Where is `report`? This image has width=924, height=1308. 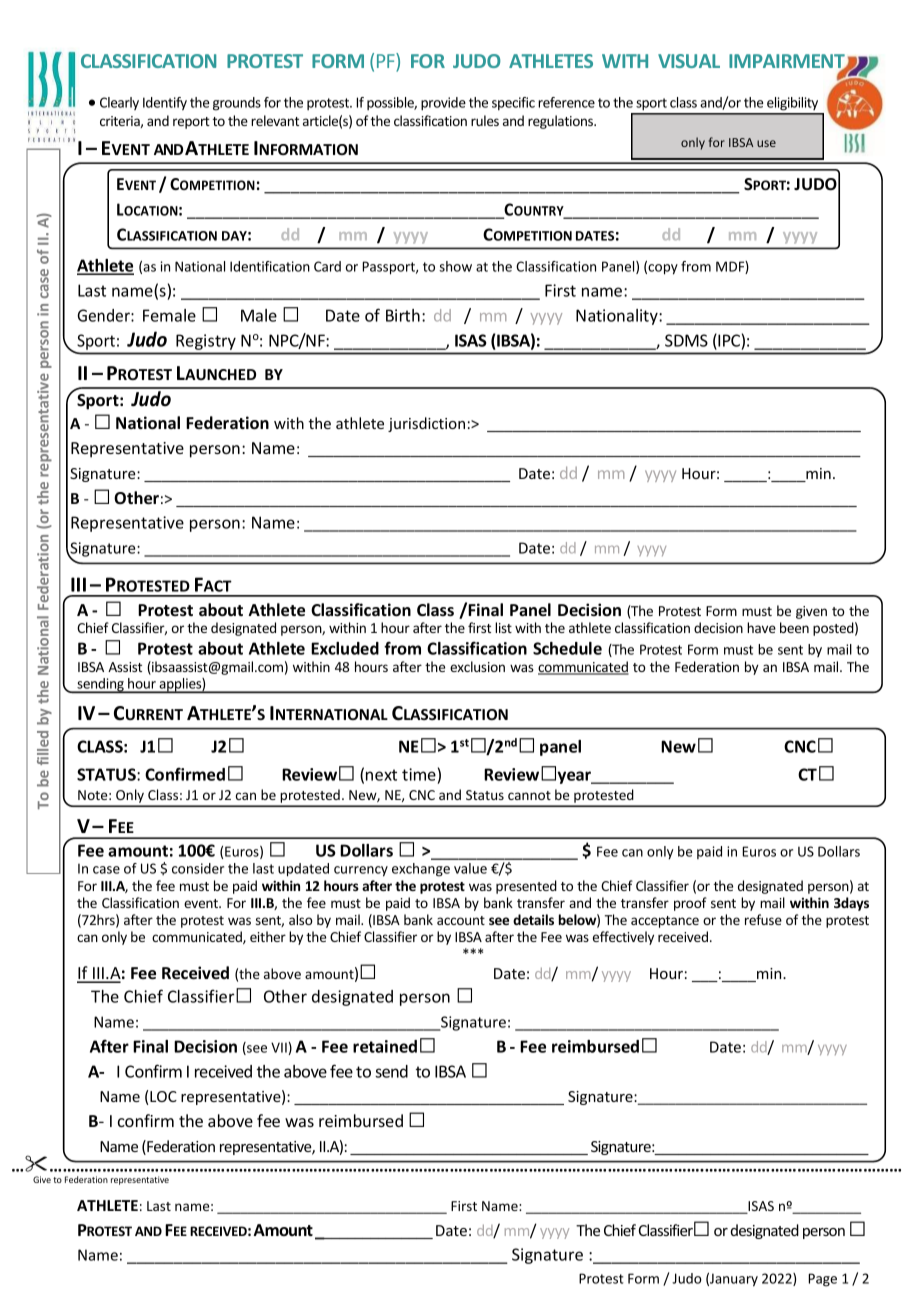 report is located at coordinates (191, 123).
